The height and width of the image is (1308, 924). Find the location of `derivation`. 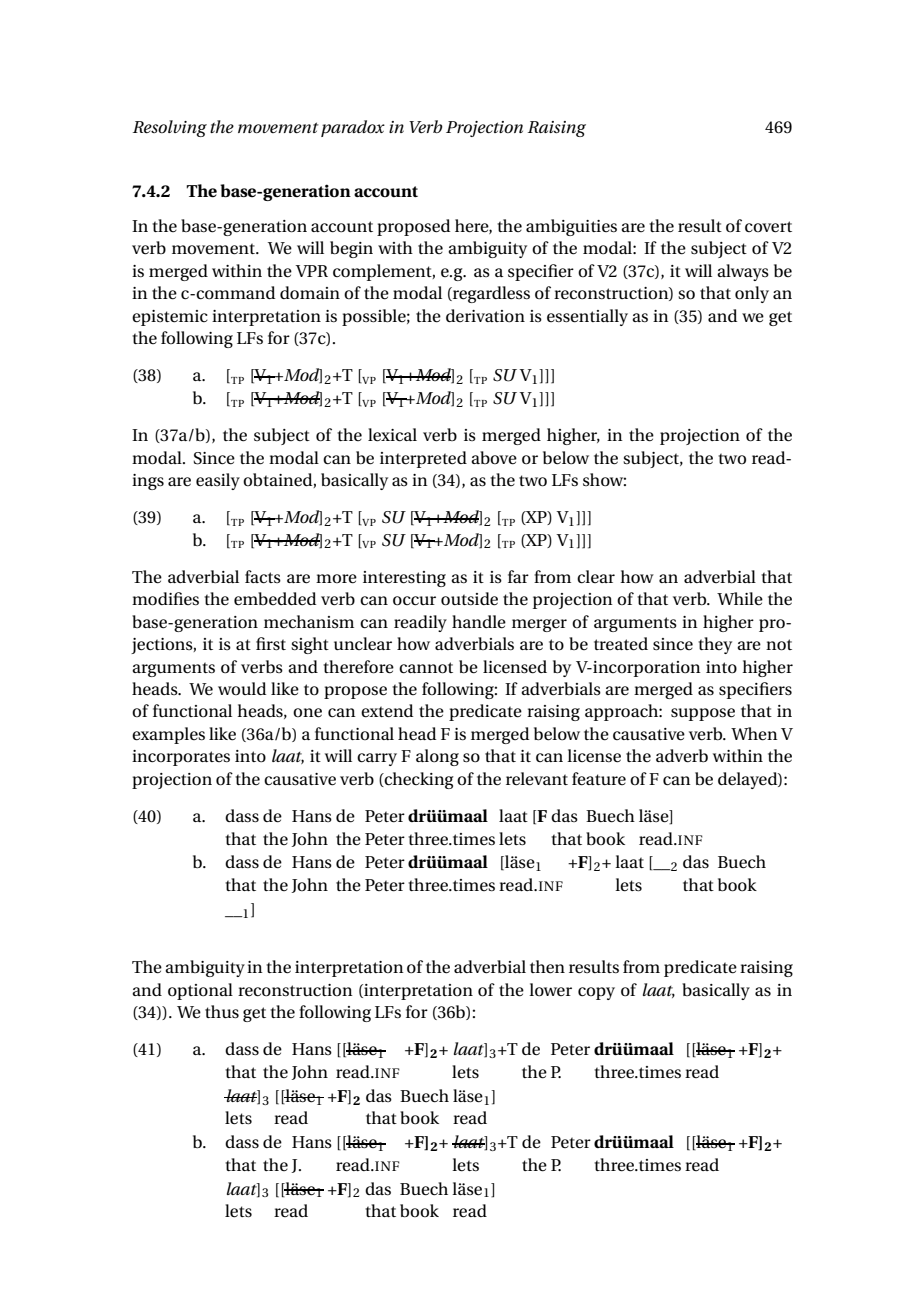

derivation is located at coordinates (485, 316).
